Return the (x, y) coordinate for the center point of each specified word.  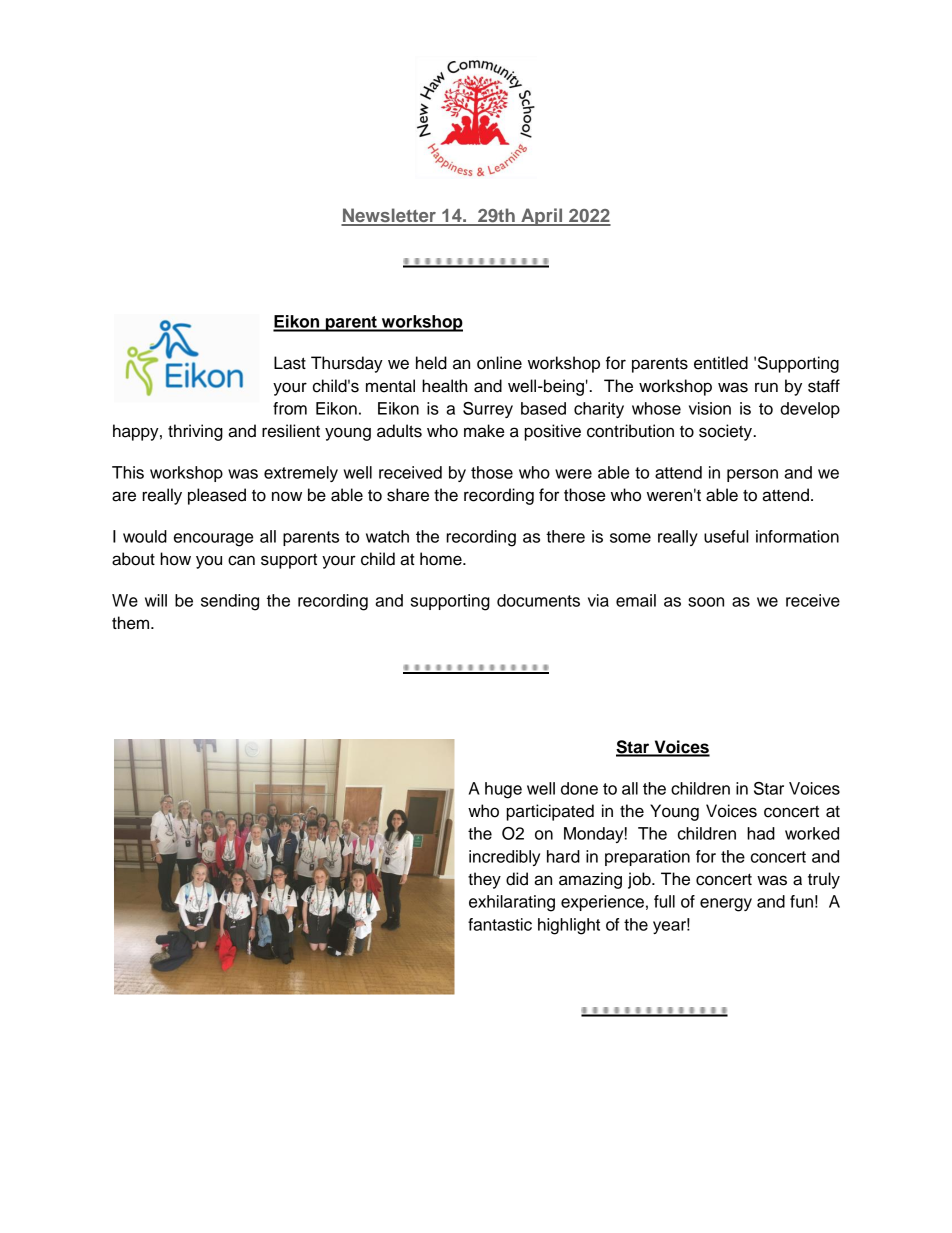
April (542, 217)
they (484, 880)
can (241, 560)
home (442, 559)
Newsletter (389, 216)
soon (706, 602)
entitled (721, 363)
